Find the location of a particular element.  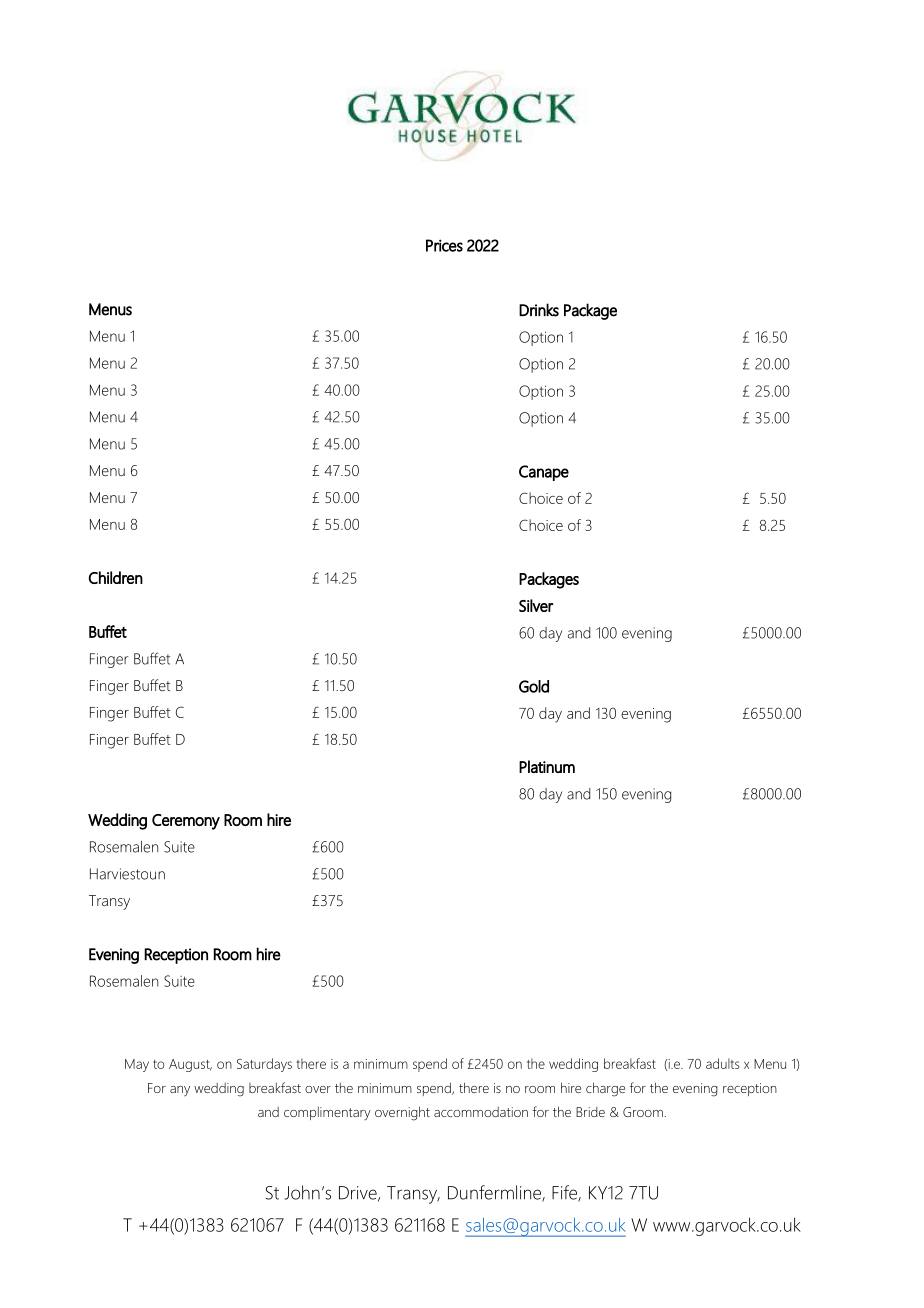

adults is located at coordinates (722, 1063).
